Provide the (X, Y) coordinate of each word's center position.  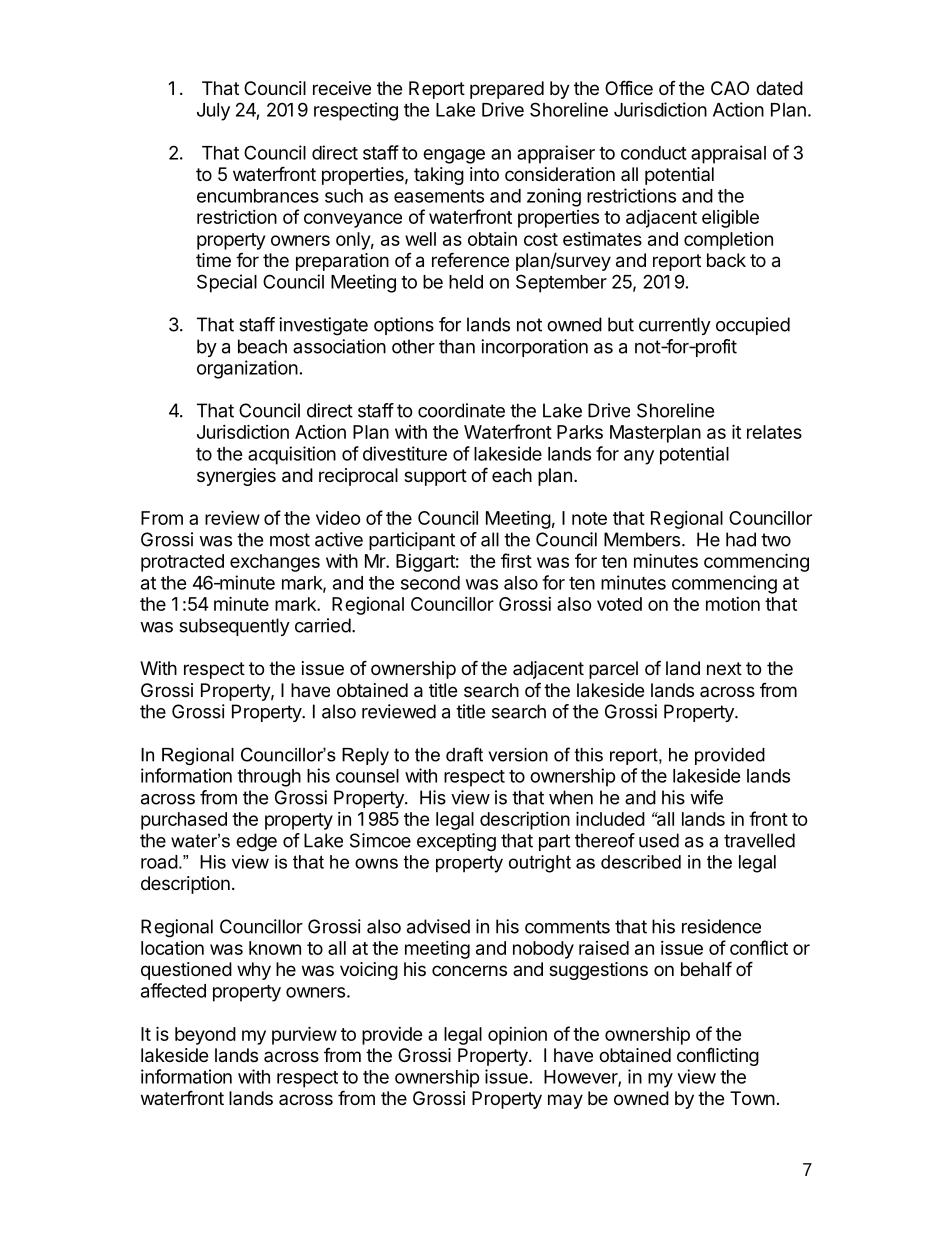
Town (752, 1098)
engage (454, 156)
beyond (205, 1036)
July (213, 112)
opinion (517, 1036)
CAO (730, 88)
